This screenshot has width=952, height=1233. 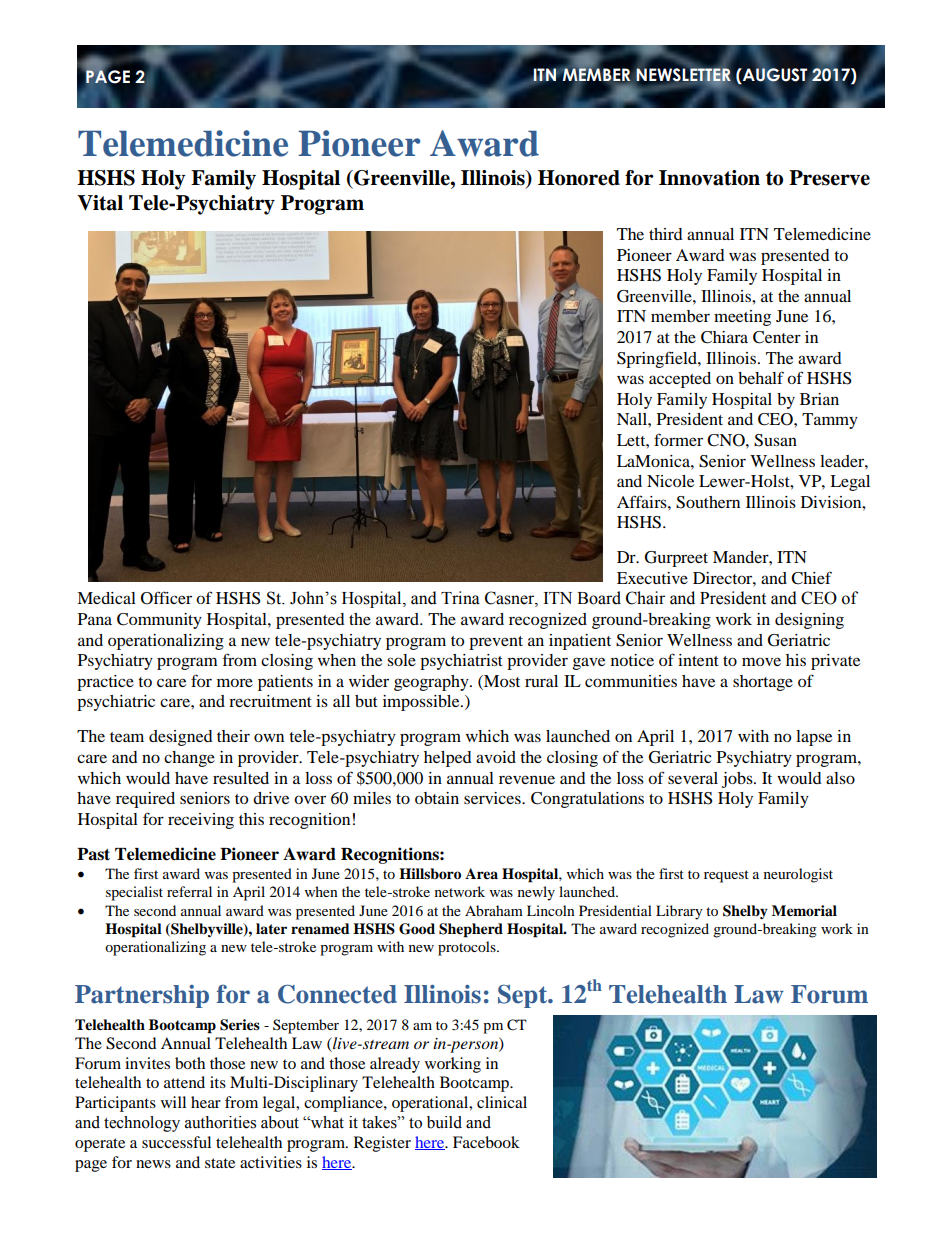 What do you see at coordinates (494, 910) in the screenshot?
I see `Abraham` at bounding box center [494, 910].
